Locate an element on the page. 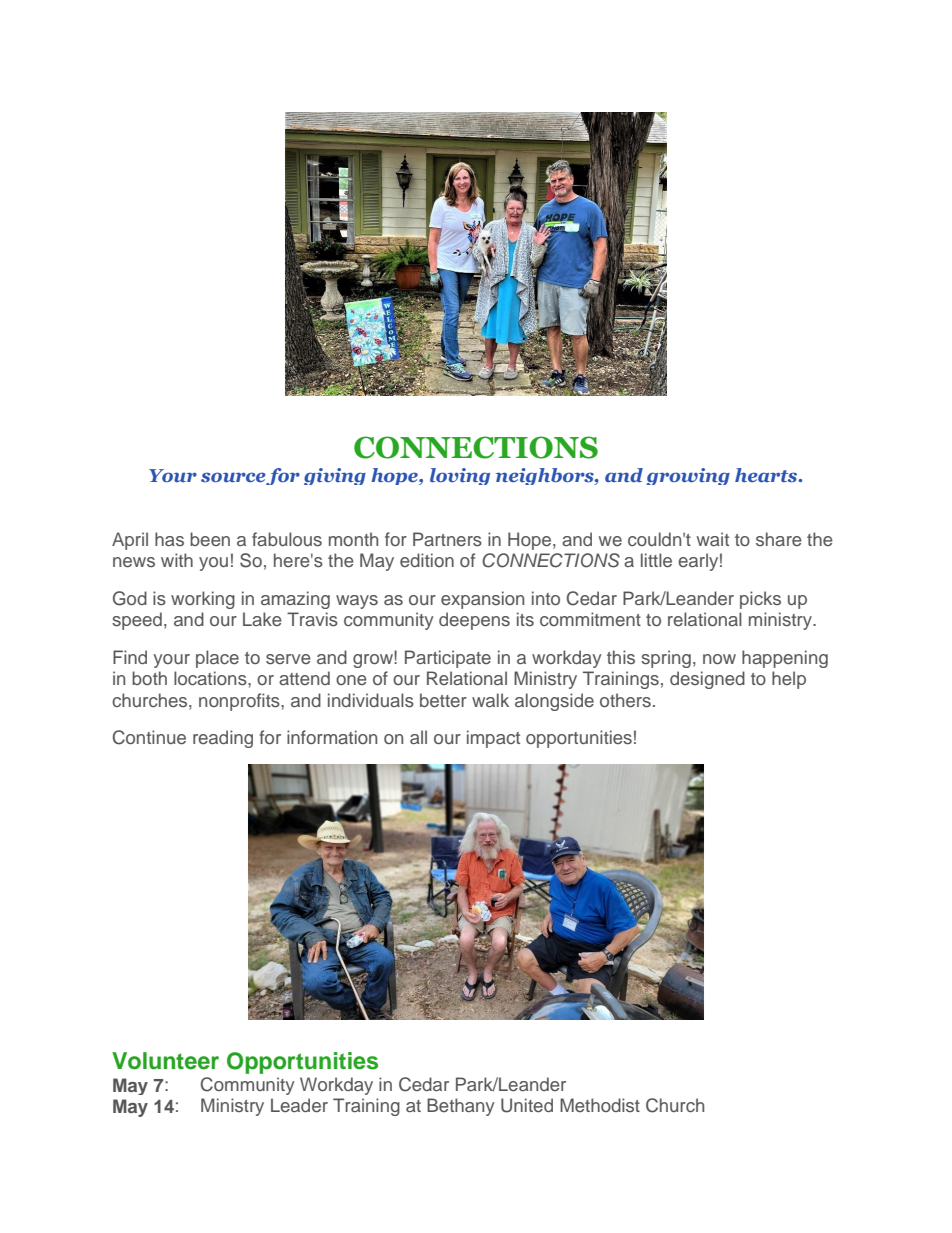  reading is located at coordinates (223, 739).
